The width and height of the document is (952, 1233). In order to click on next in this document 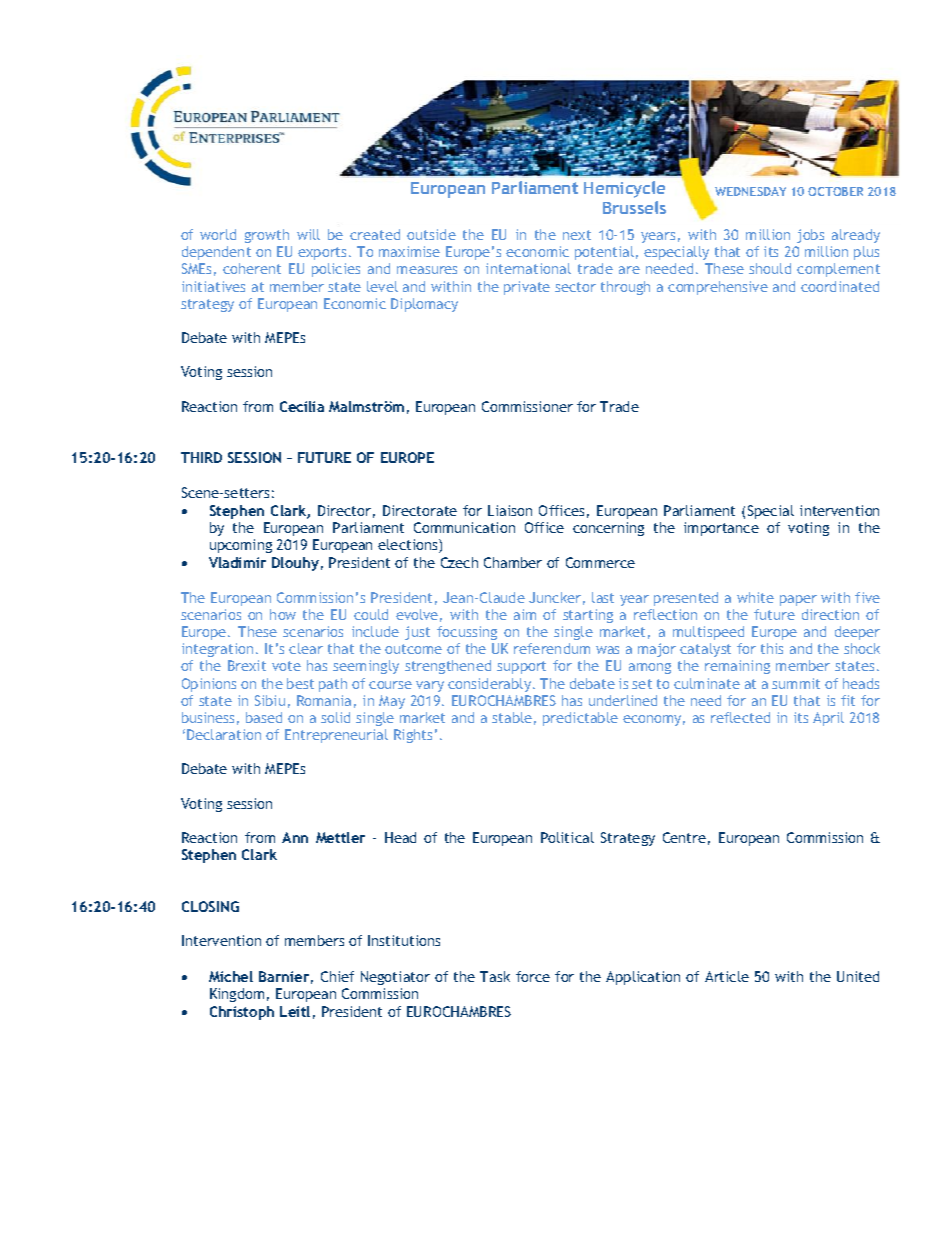, I will do `click(577, 235)`.
